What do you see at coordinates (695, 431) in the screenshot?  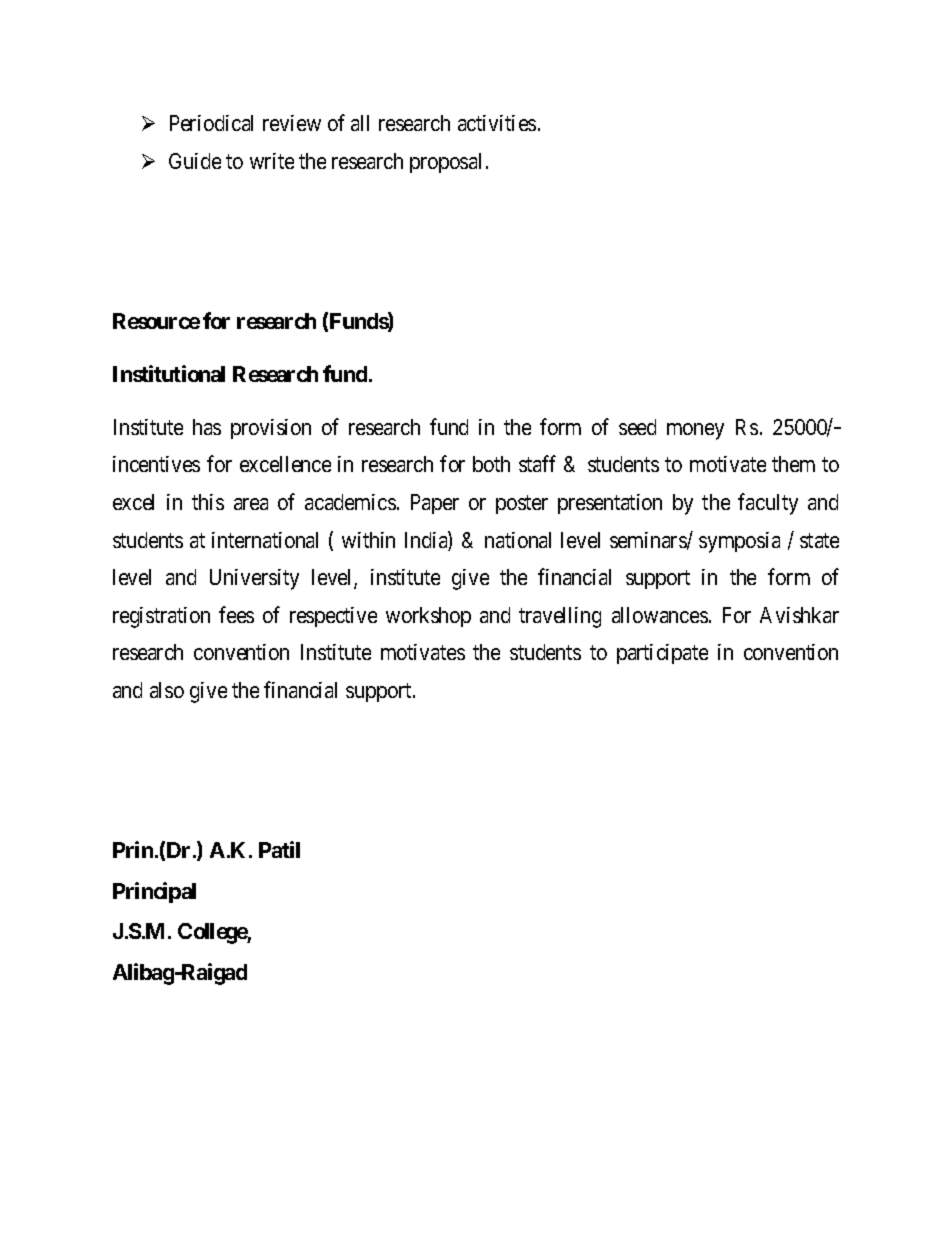 I see `money` at bounding box center [695, 431].
